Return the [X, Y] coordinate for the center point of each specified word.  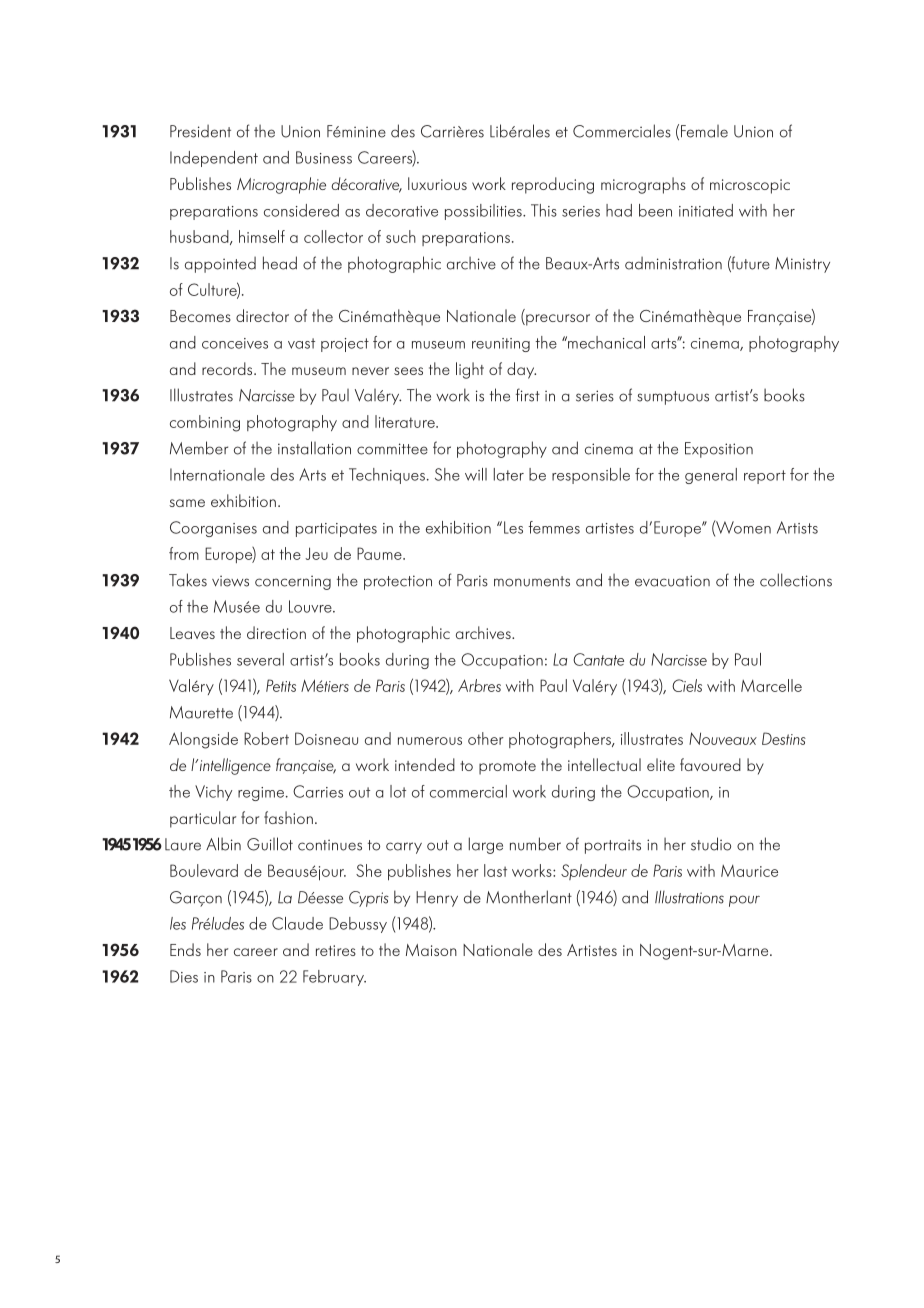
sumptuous [673, 398]
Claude [297, 923]
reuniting [501, 345]
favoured [710, 764]
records [228, 368]
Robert [266, 738]
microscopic [750, 186]
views [230, 581]
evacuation [672, 581]
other [486, 738]
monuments [532, 581]
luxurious [437, 183]
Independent [214, 159]
